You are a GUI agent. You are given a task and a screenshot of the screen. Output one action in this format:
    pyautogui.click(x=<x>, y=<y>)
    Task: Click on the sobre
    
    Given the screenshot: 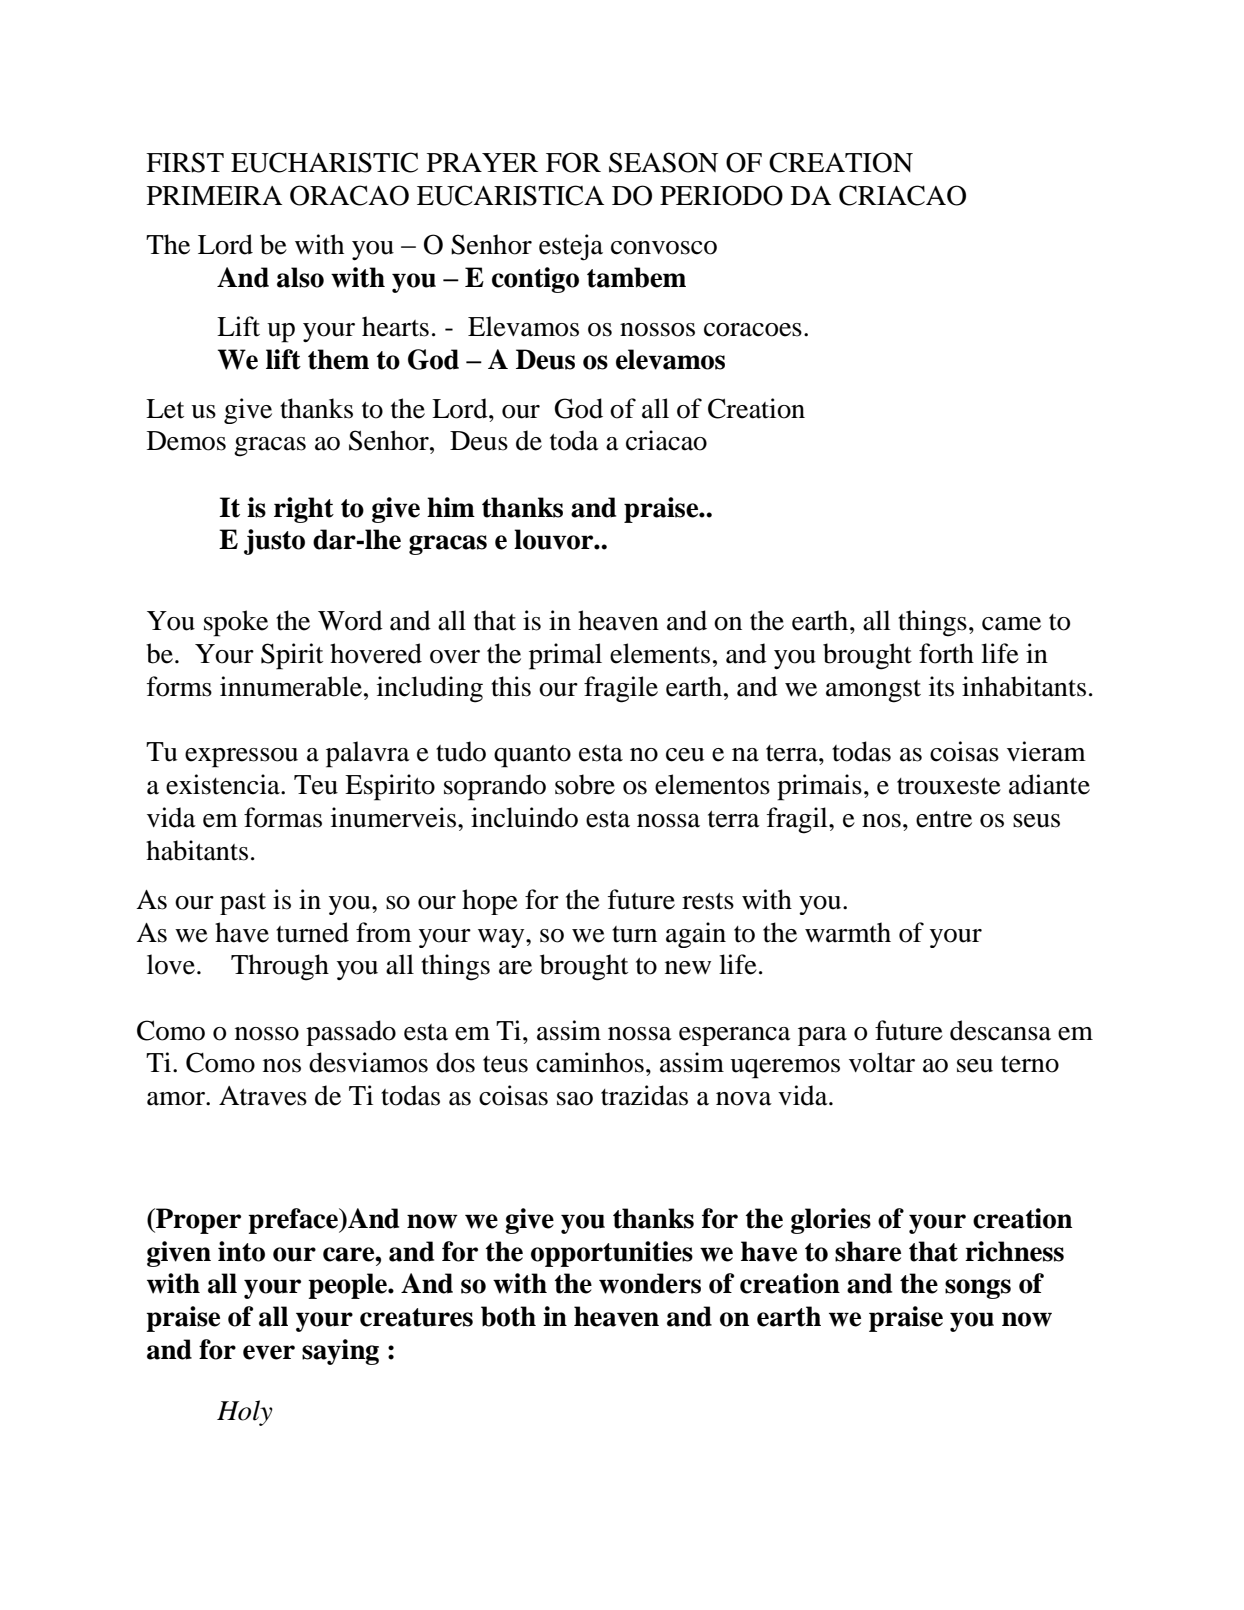 What is the action you would take?
    pyautogui.click(x=585, y=784)
